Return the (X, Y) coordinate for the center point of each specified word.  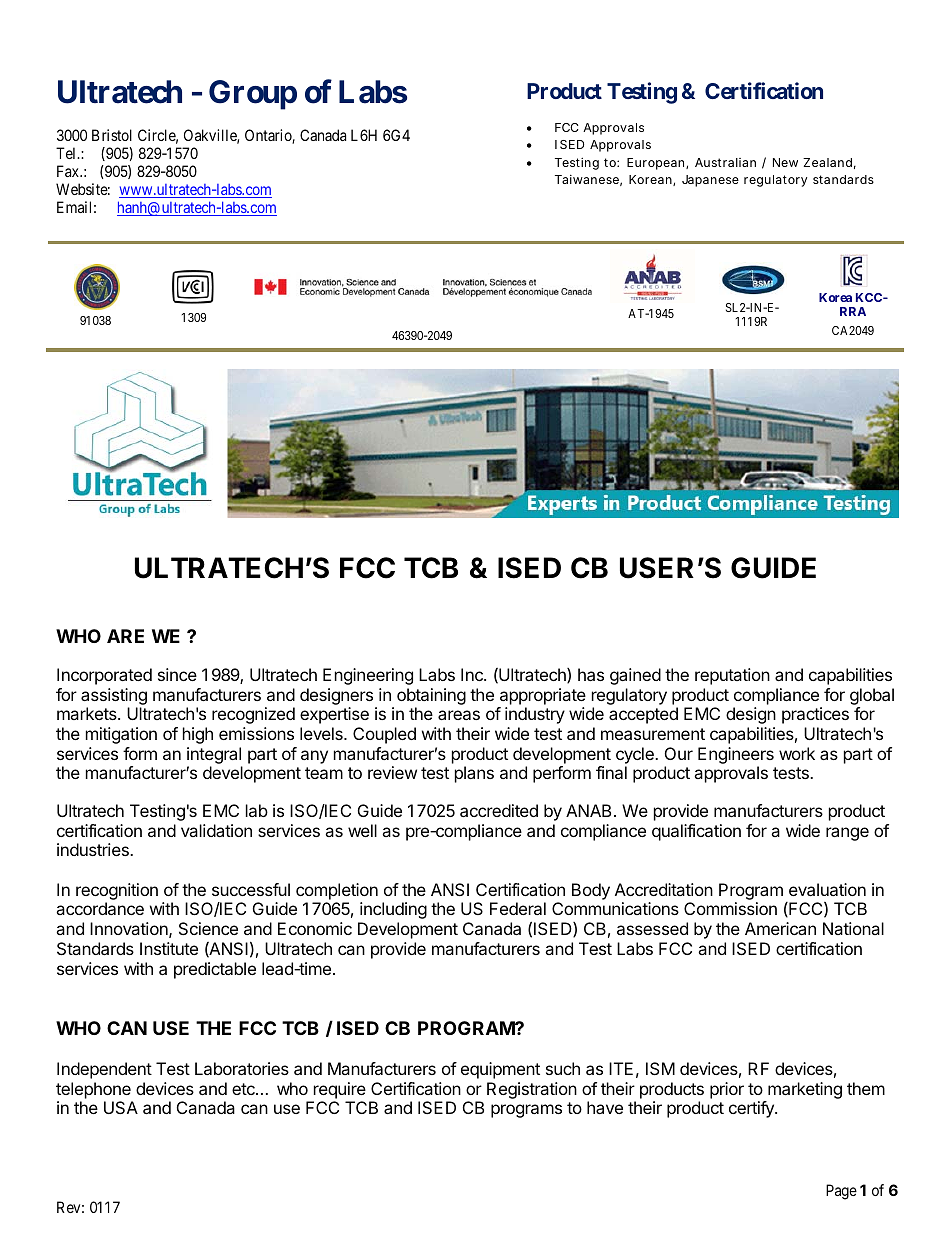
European (657, 164)
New (785, 162)
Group (253, 95)
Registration (532, 1090)
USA (121, 1107)
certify (752, 1109)
